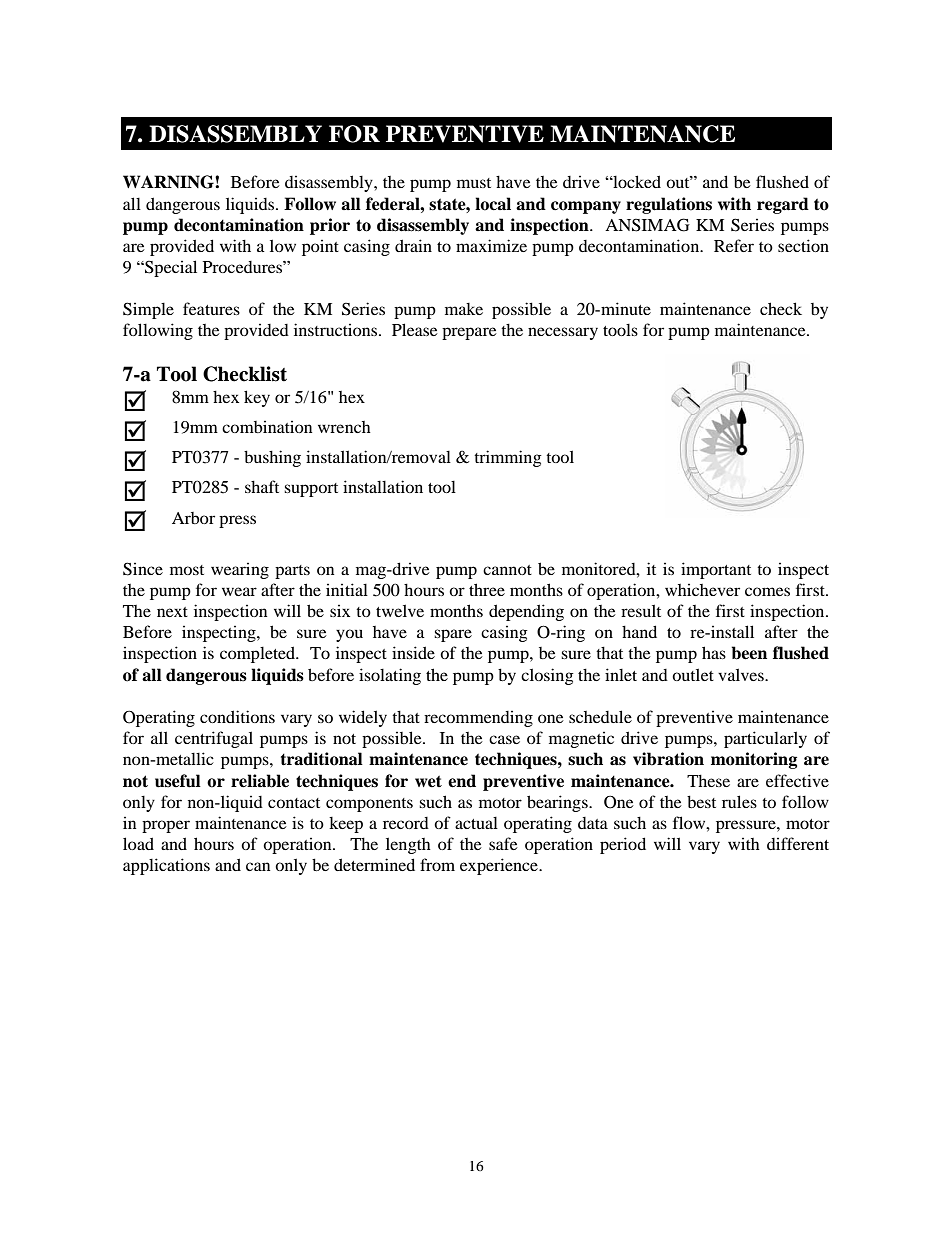 The image size is (952, 1233). Describe the element at coordinates (193, 518) in the document. I see `Arbor` at that location.
